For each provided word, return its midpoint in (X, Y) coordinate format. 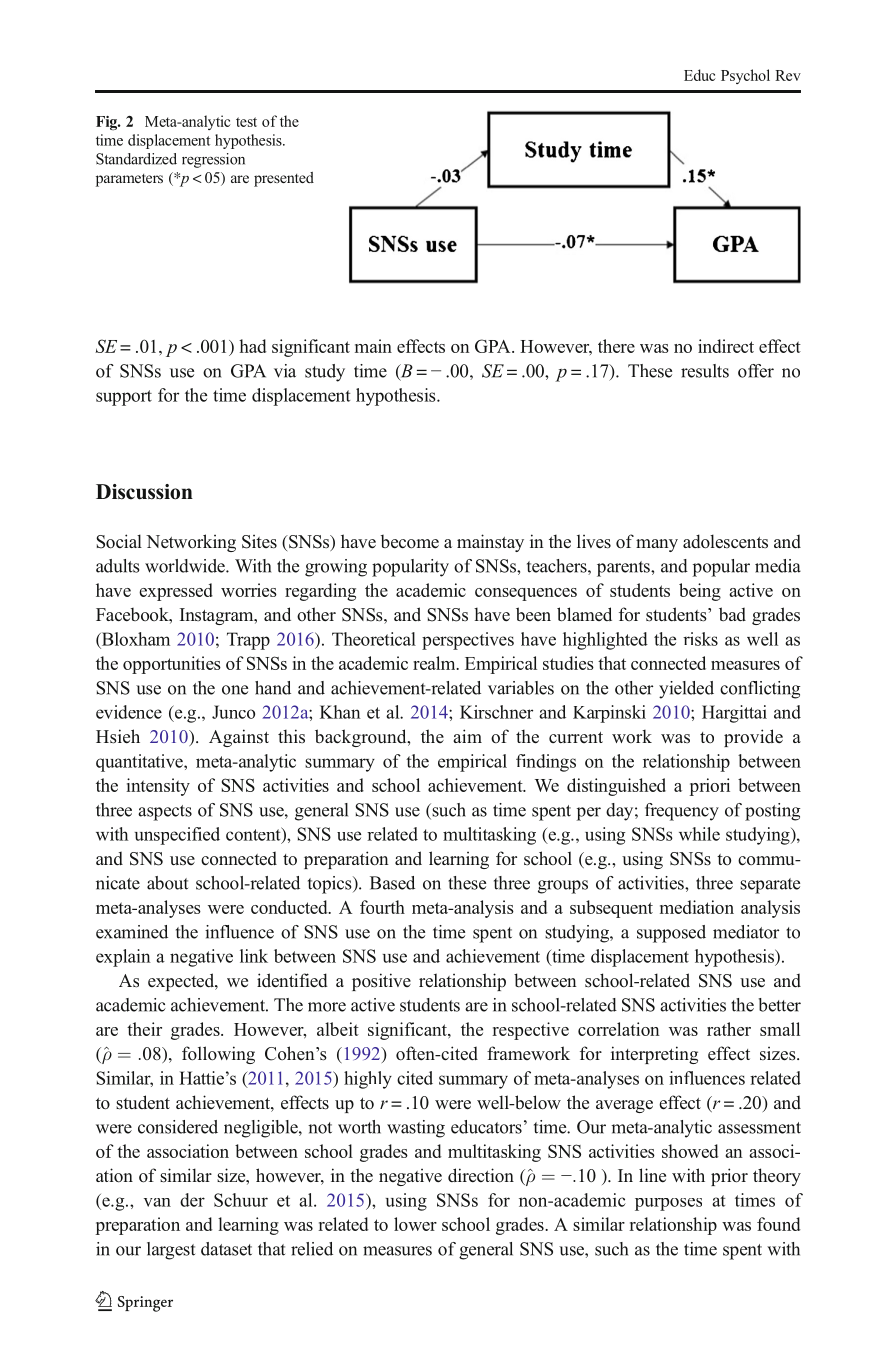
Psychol (745, 76)
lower (415, 1224)
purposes (668, 1204)
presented (284, 179)
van (157, 1202)
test (246, 122)
